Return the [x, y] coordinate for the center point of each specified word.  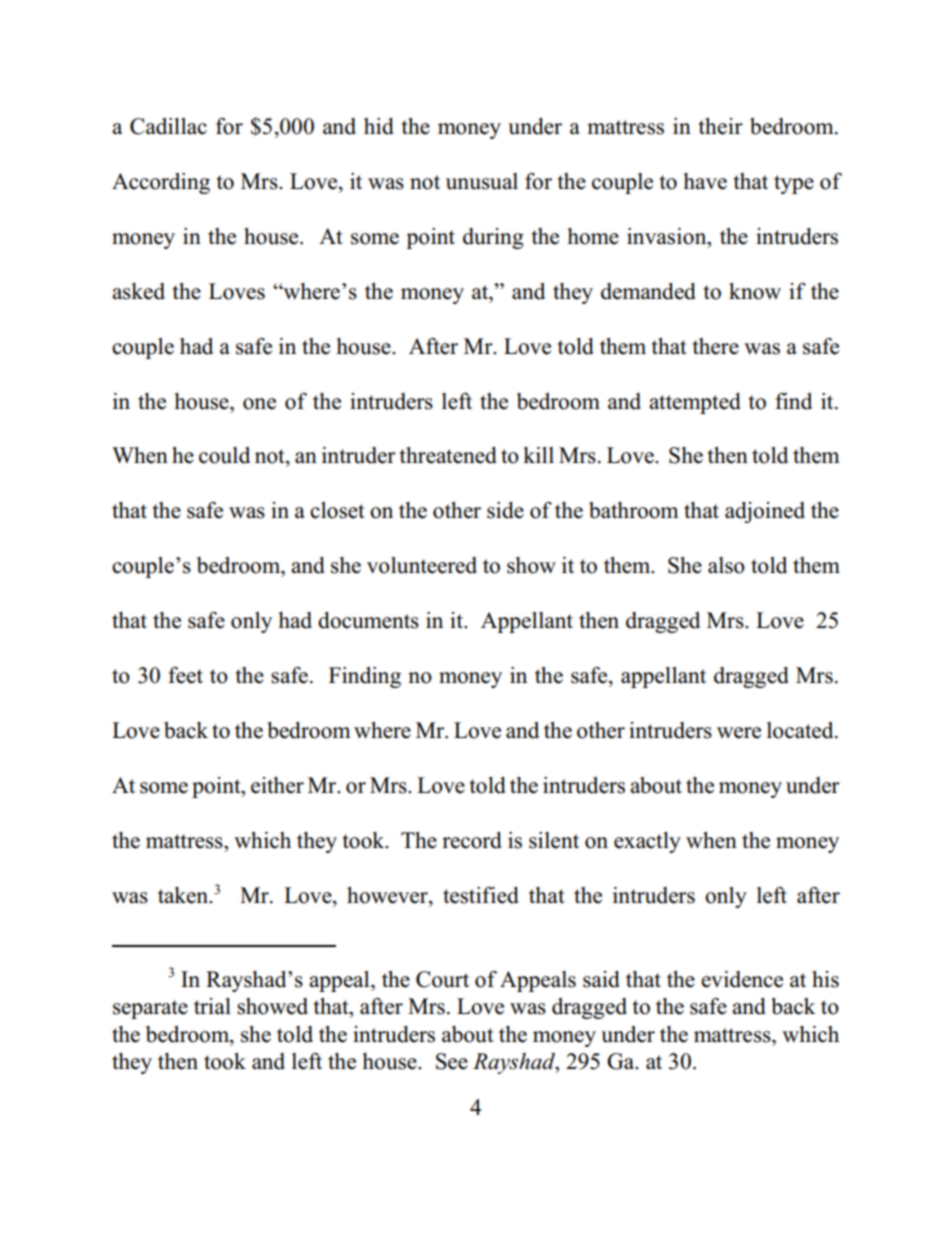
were [739, 733]
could [224, 455]
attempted [695, 403]
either [277, 785]
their [721, 126]
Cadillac [168, 126]
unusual [482, 181]
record [472, 840]
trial [212, 1006]
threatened [448, 455]
